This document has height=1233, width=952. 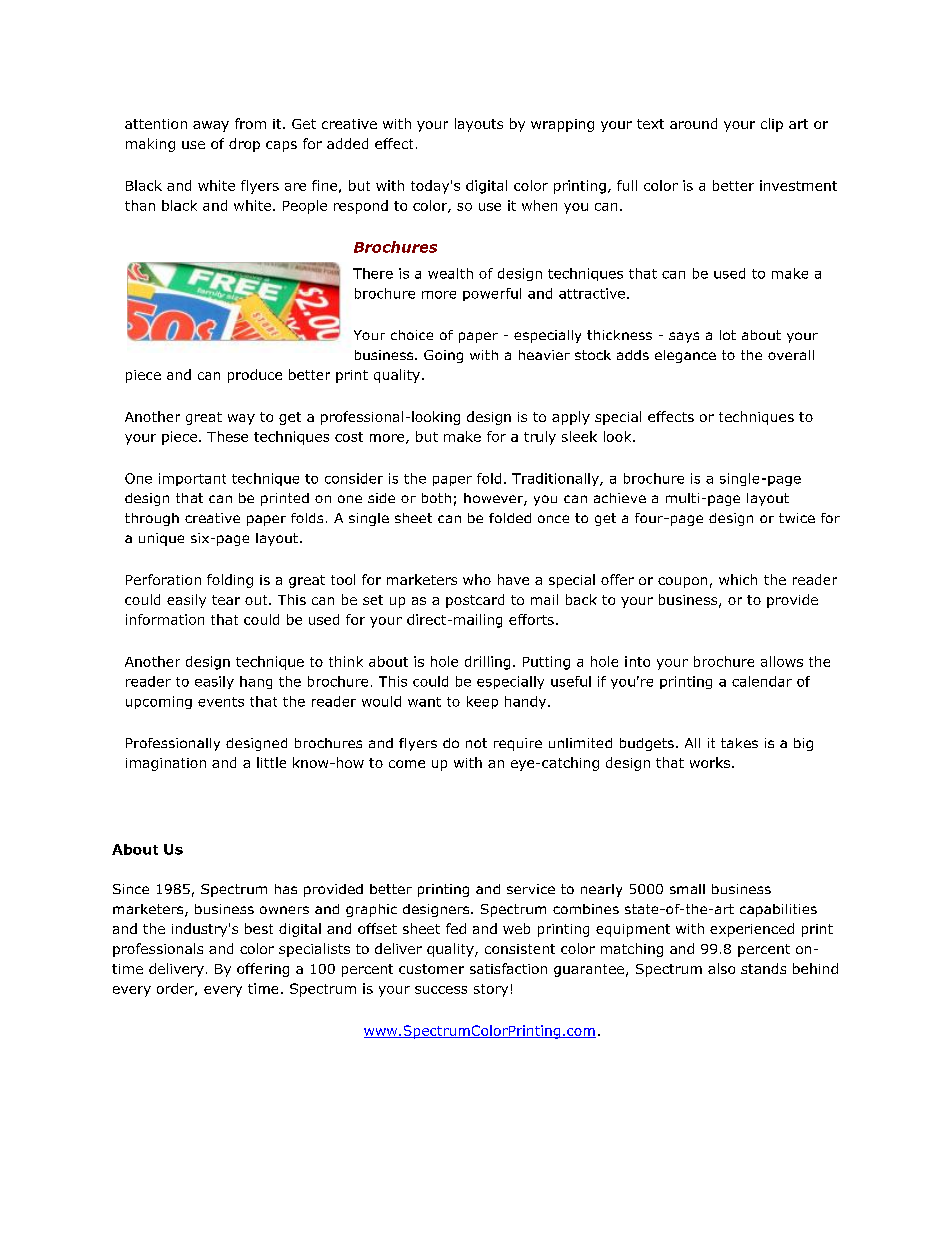 What do you see at coordinates (244, 145) in the document?
I see `drop` at bounding box center [244, 145].
